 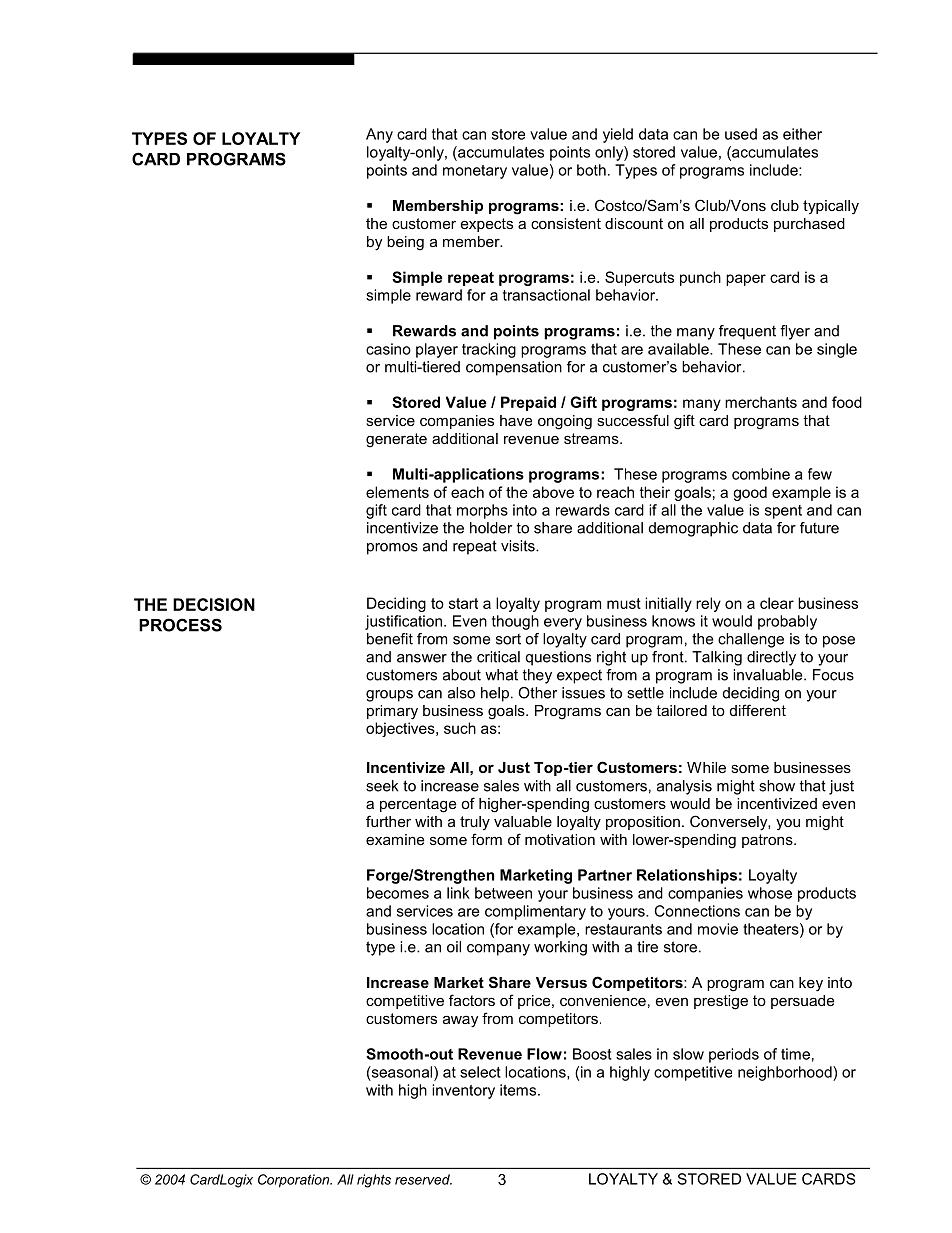 What do you see at coordinates (519, 1090) in the screenshot?
I see `items` at bounding box center [519, 1090].
